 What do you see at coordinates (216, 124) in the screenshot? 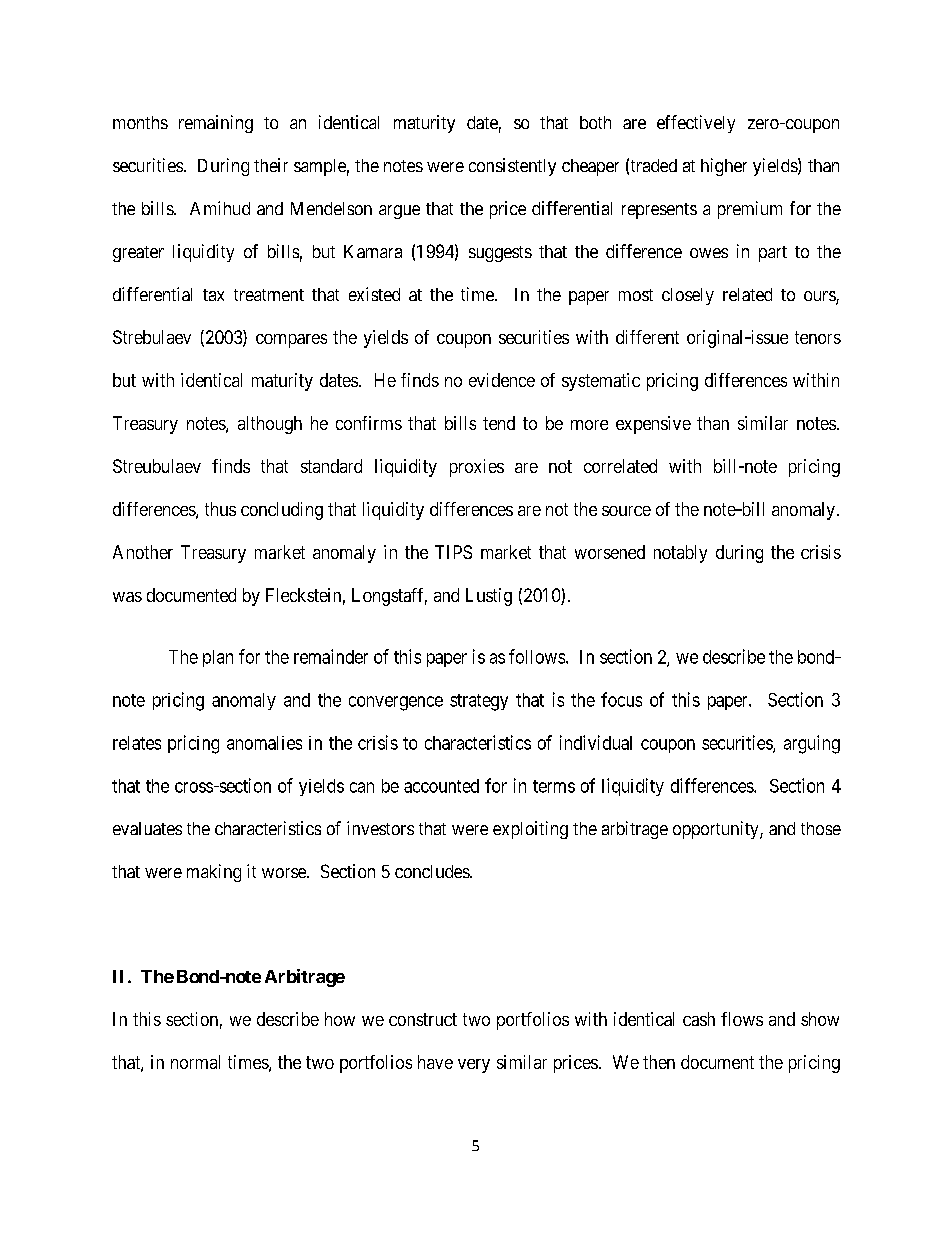
I see `remaining` at bounding box center [216, 124].
